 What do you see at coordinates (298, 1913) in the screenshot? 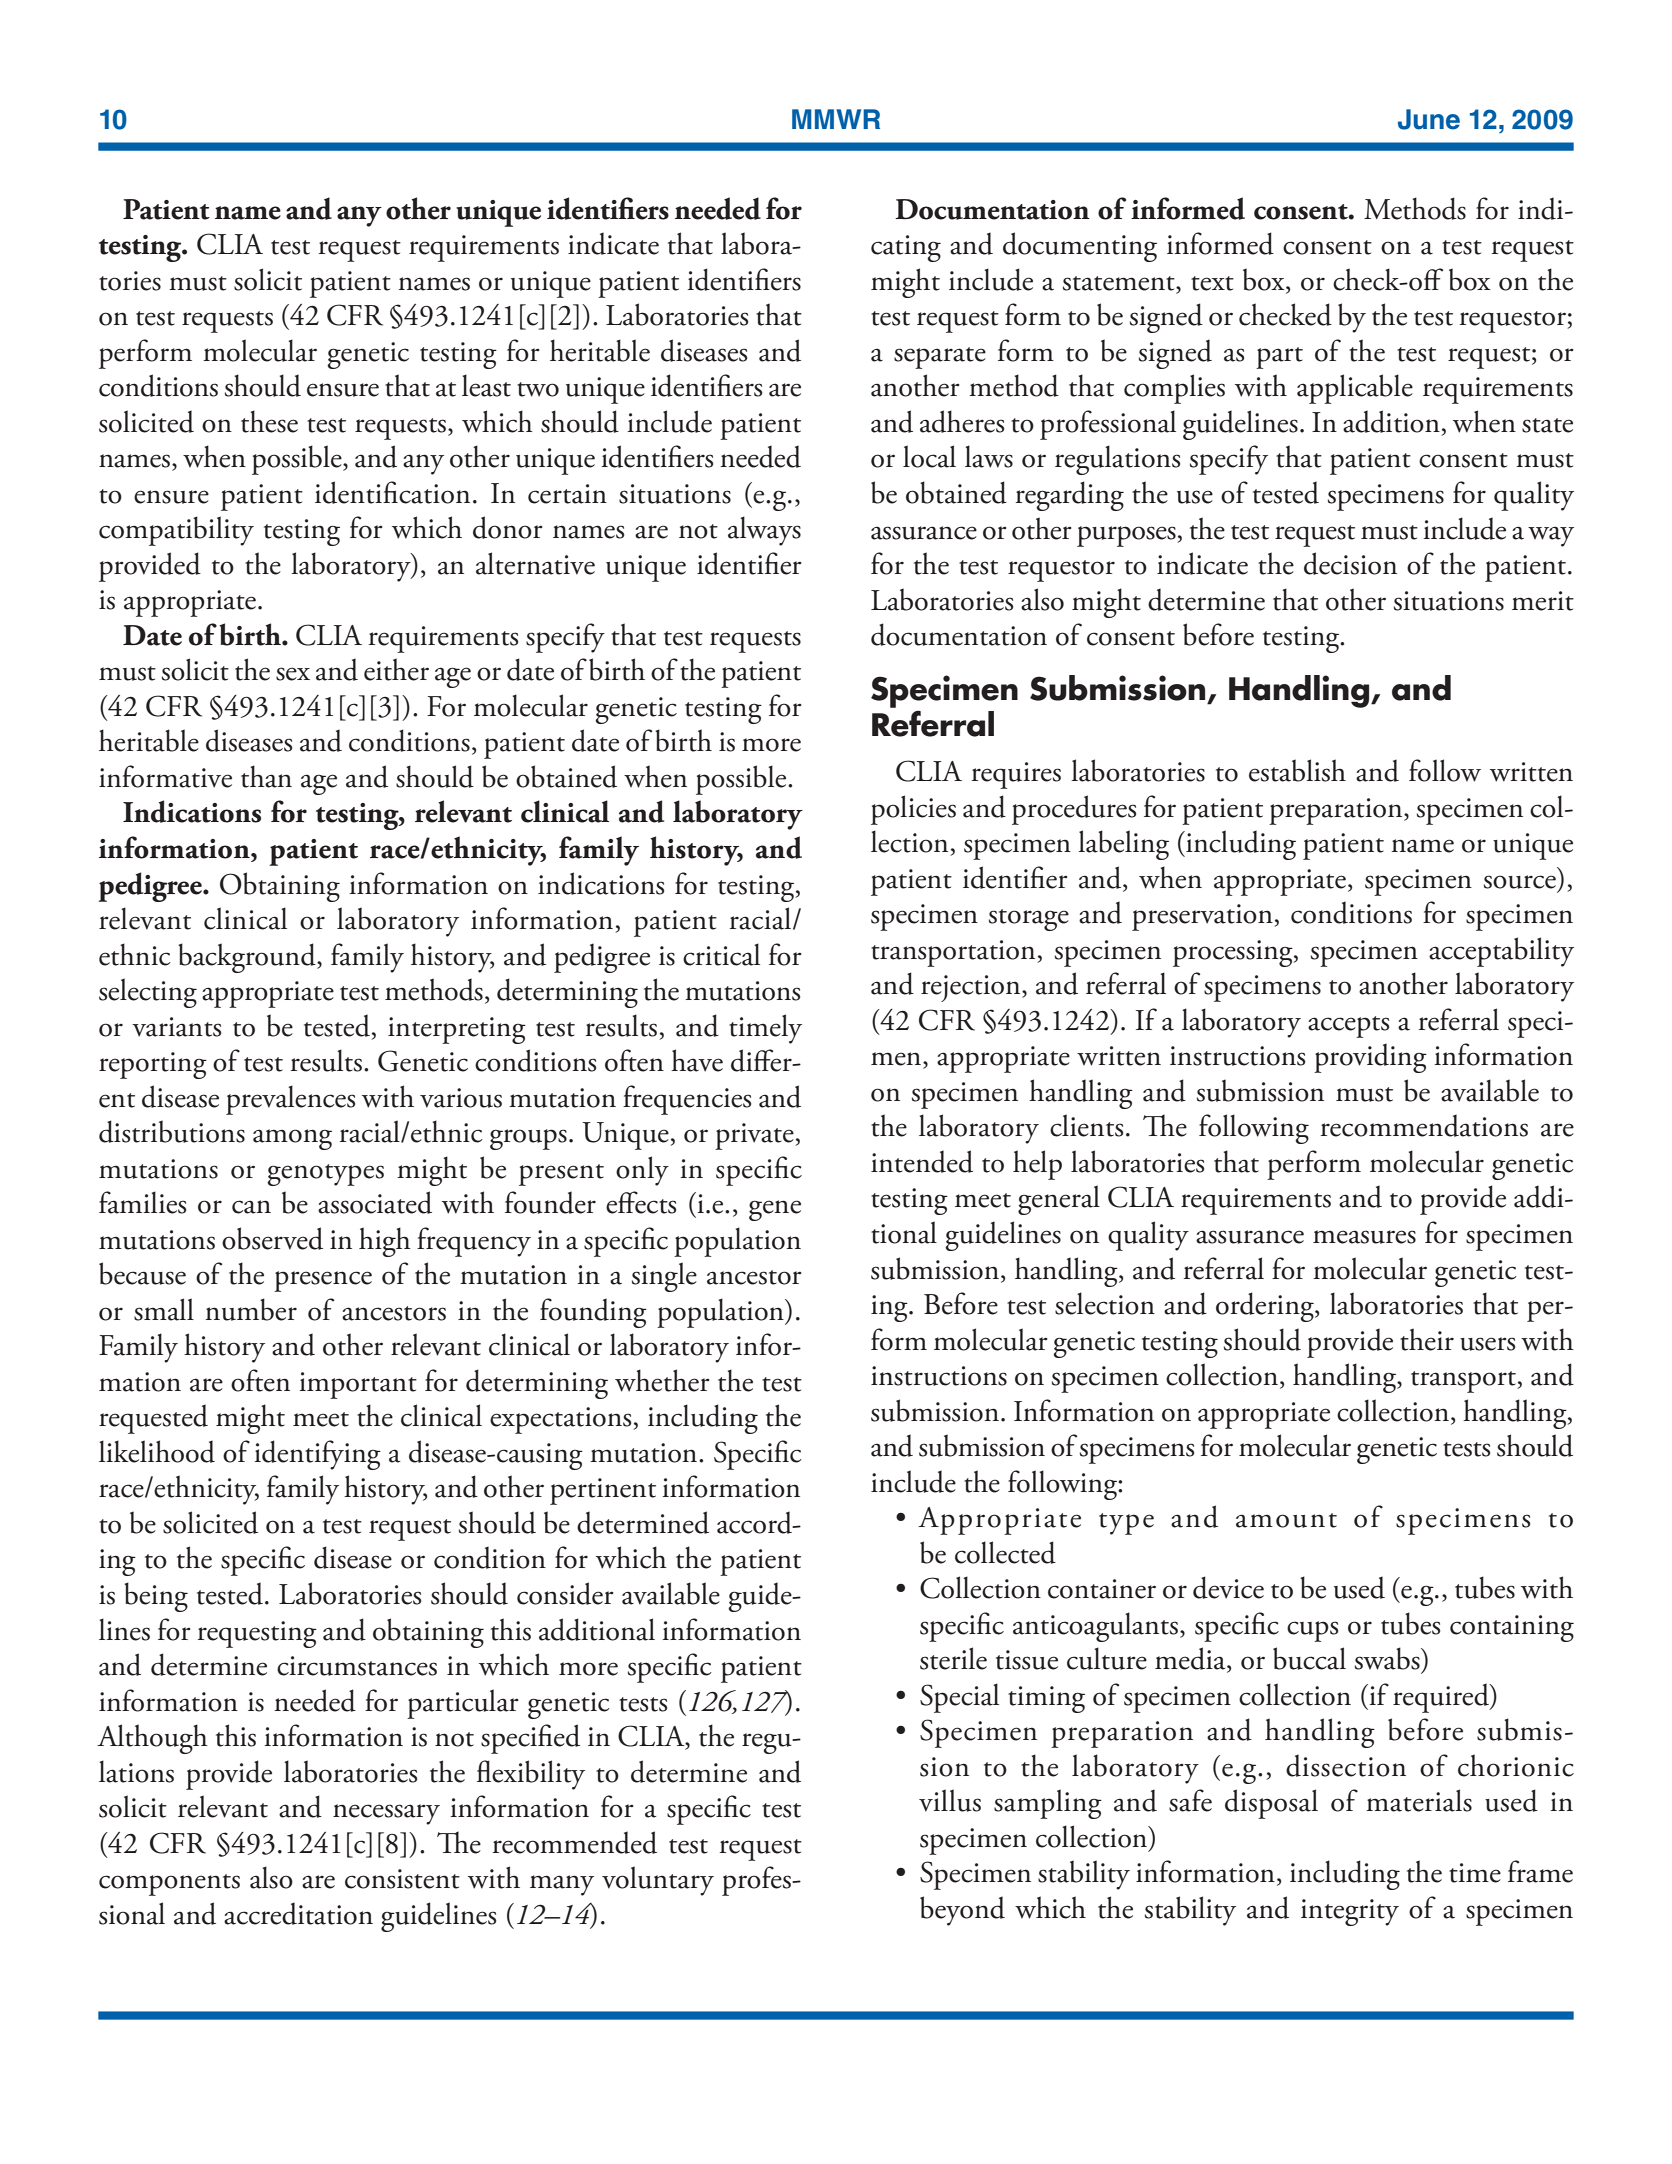
I see `accreditation` at bounding box center [298, 1913].
